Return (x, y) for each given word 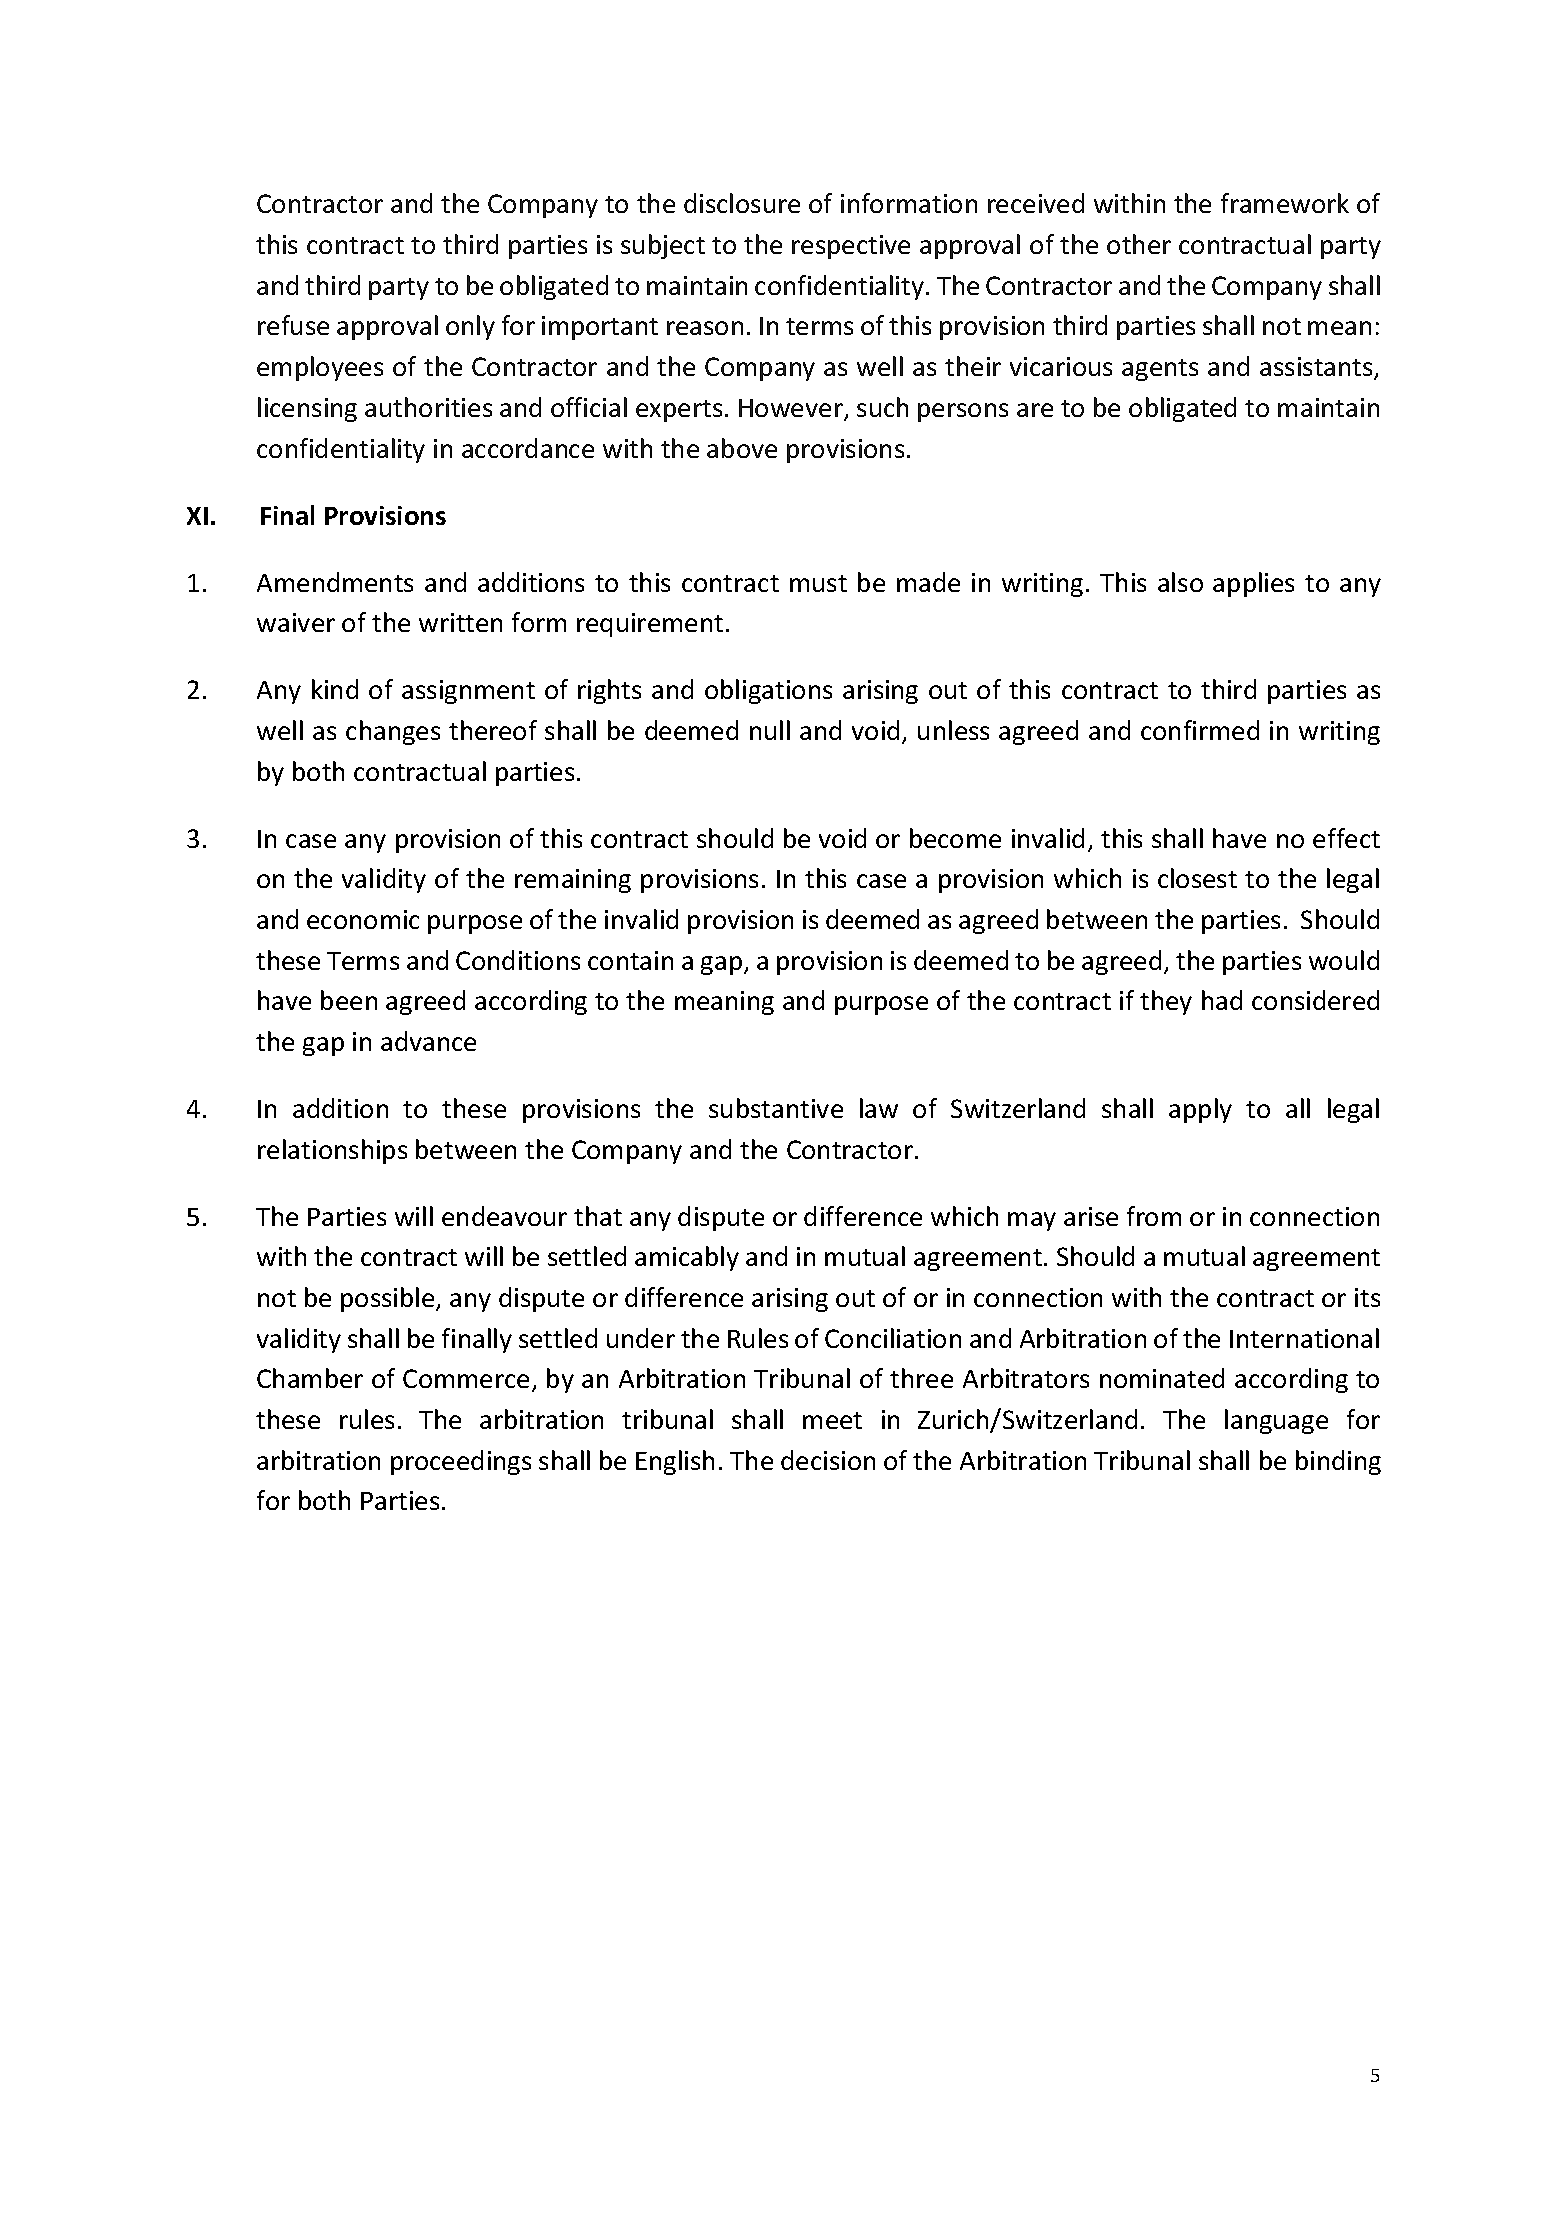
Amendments (335, 582)
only (470, 327)
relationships (332, 1151)
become (955, 838)
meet (832, 1420)
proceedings (461, 1462)
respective (851, 247)
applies (1253, 584)
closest (1197, 878)
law (879, 1108)
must (818, 583)
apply (1200, 1110)
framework (1285, 203)
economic (363, 919)
